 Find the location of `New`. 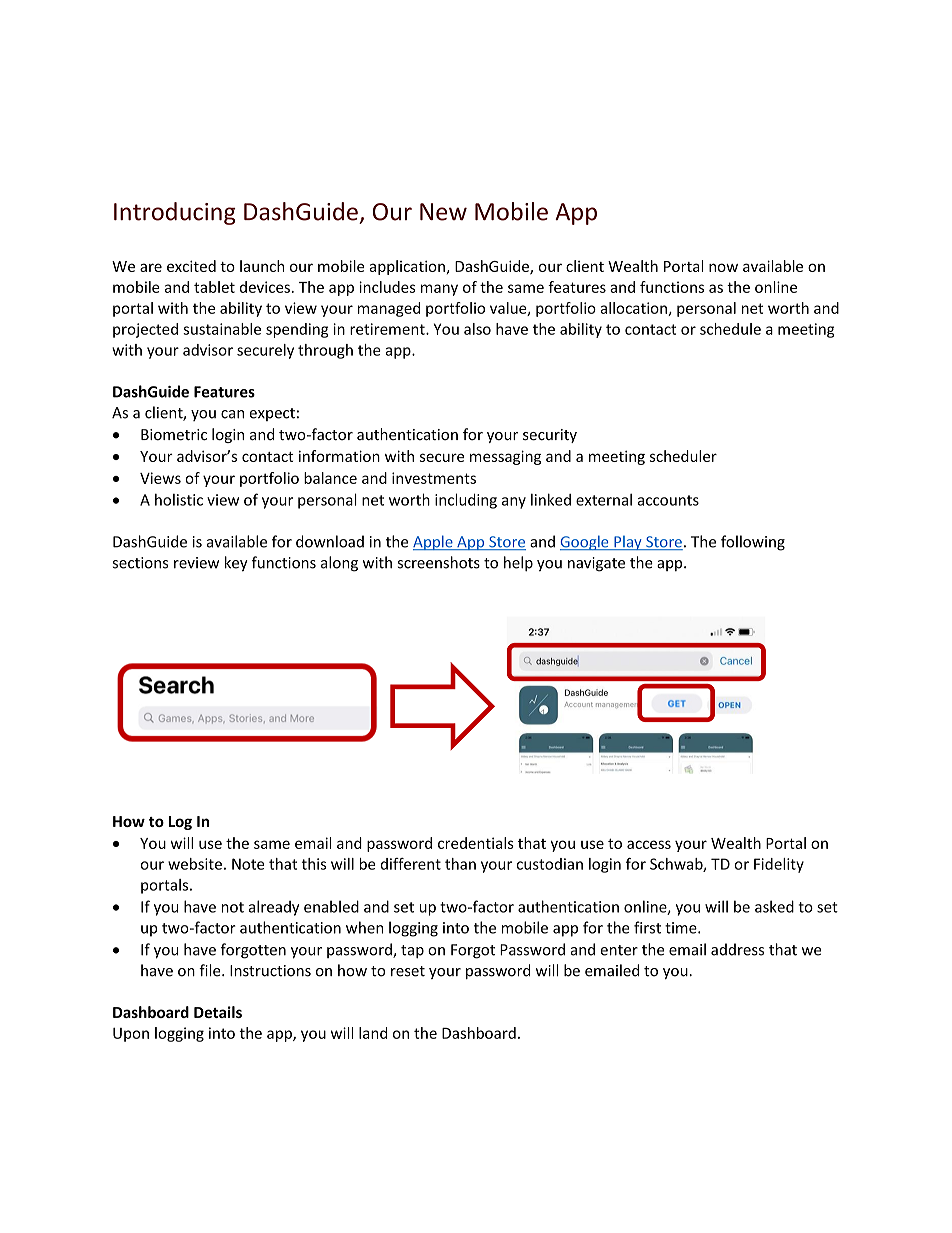

New is located at coordinates (443, 212).
